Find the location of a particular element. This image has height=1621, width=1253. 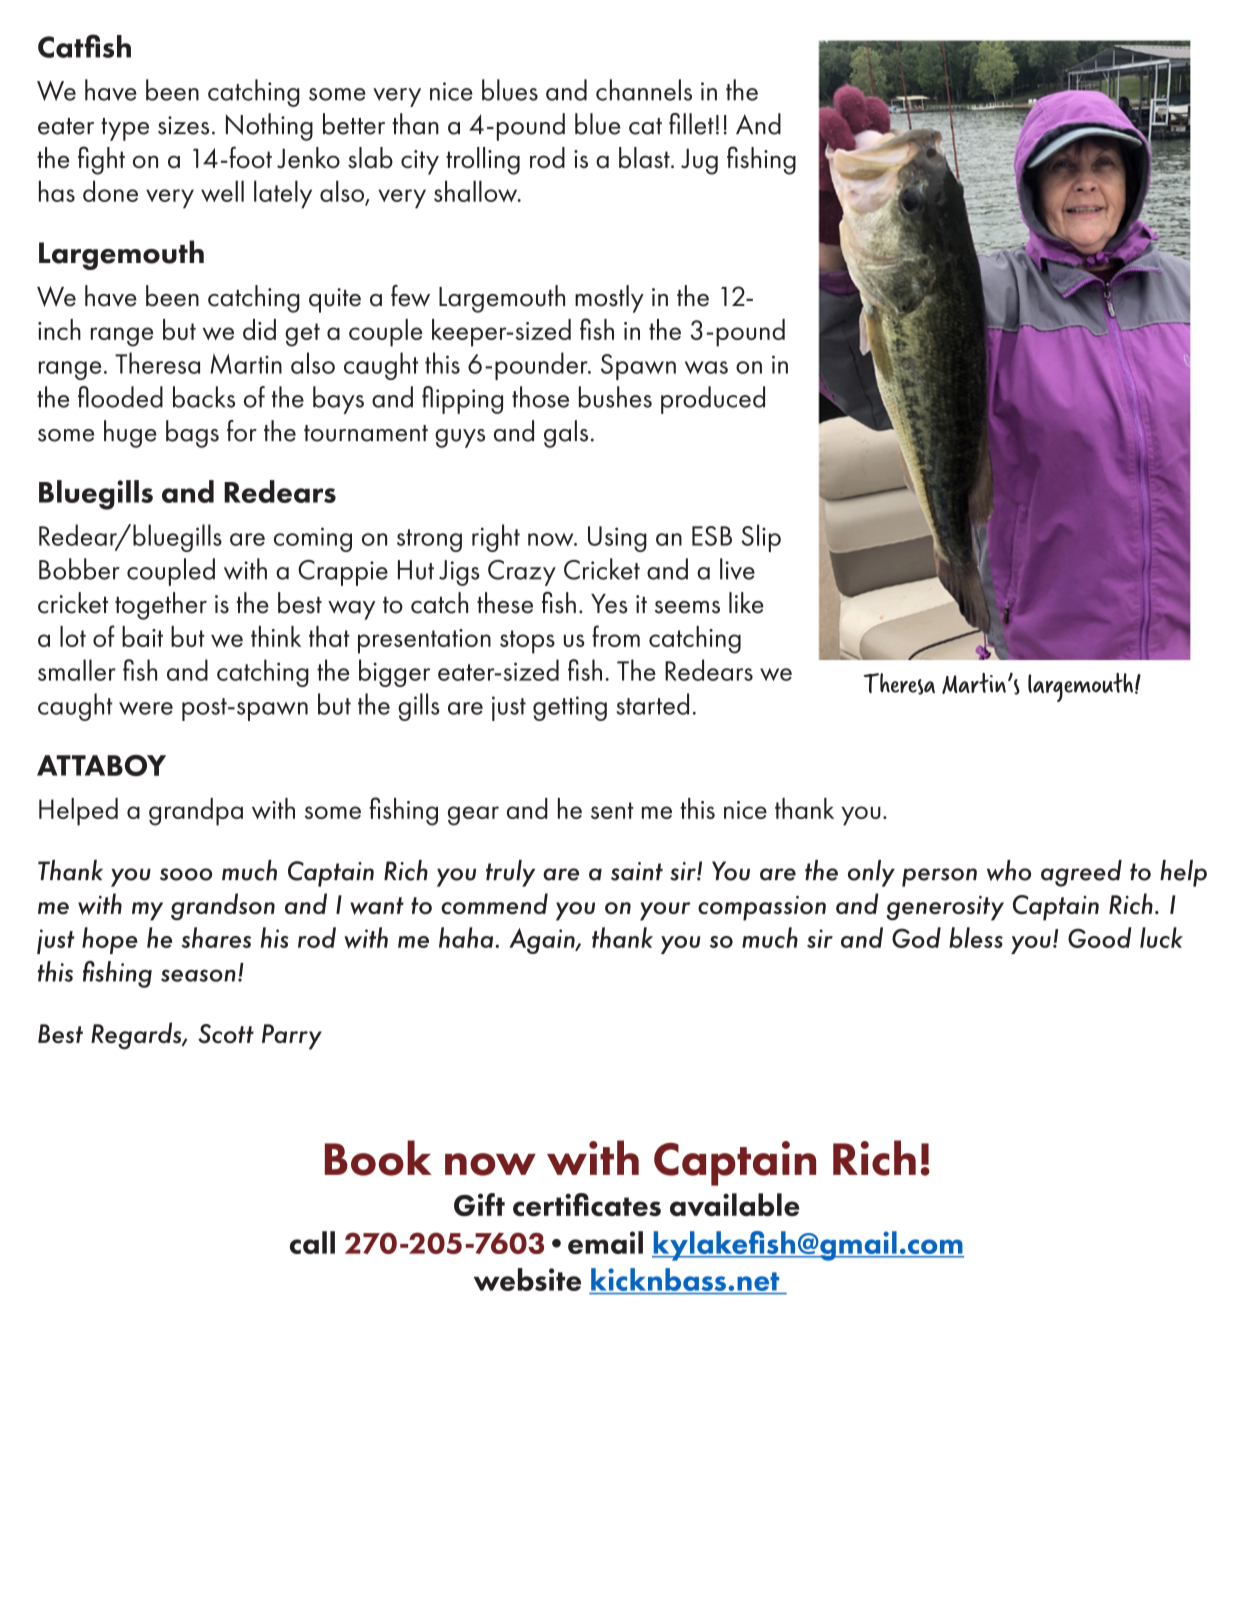

sizes is located at coordinates (183, 125).
